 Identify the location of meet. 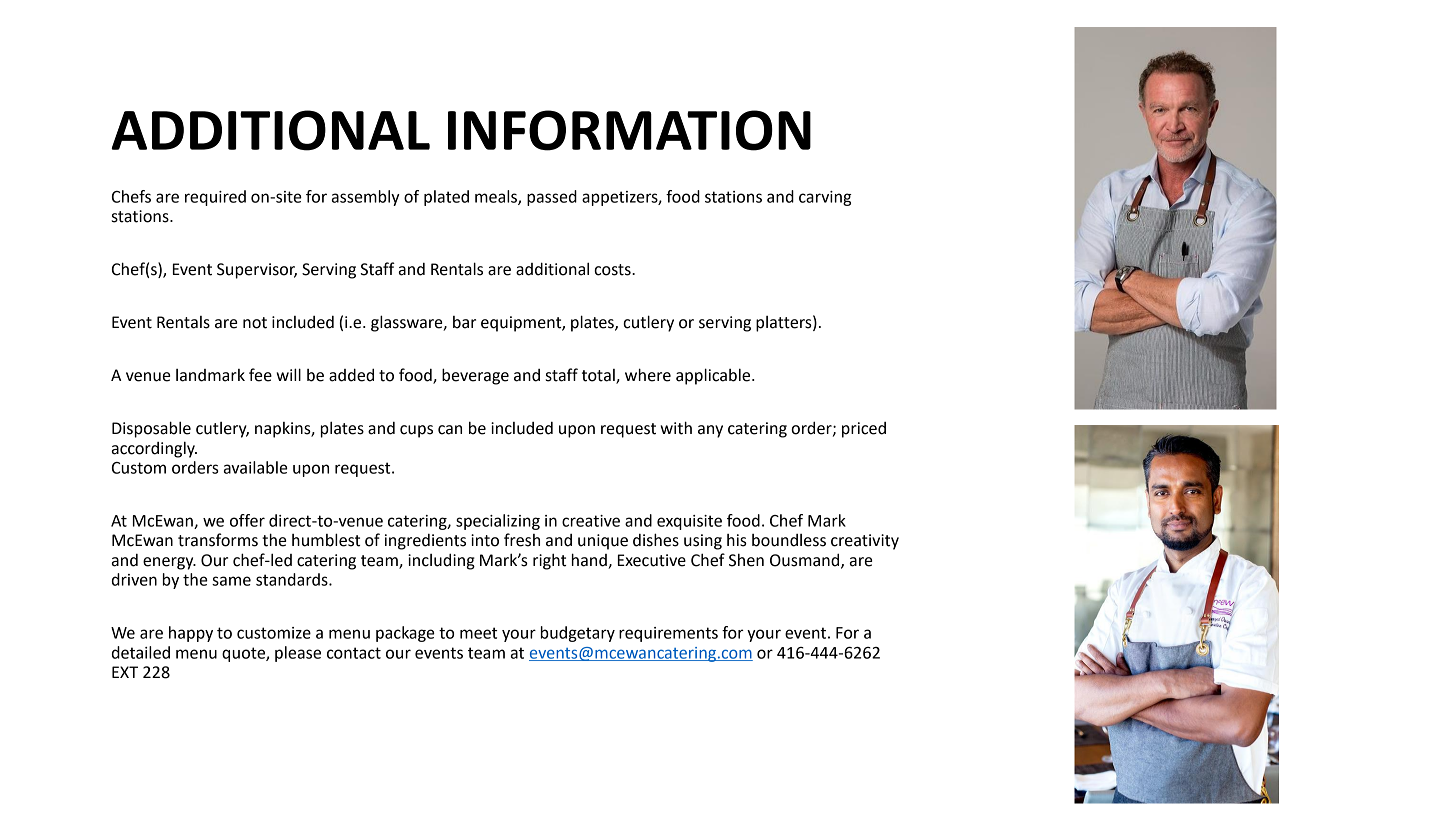
(478, 633).
